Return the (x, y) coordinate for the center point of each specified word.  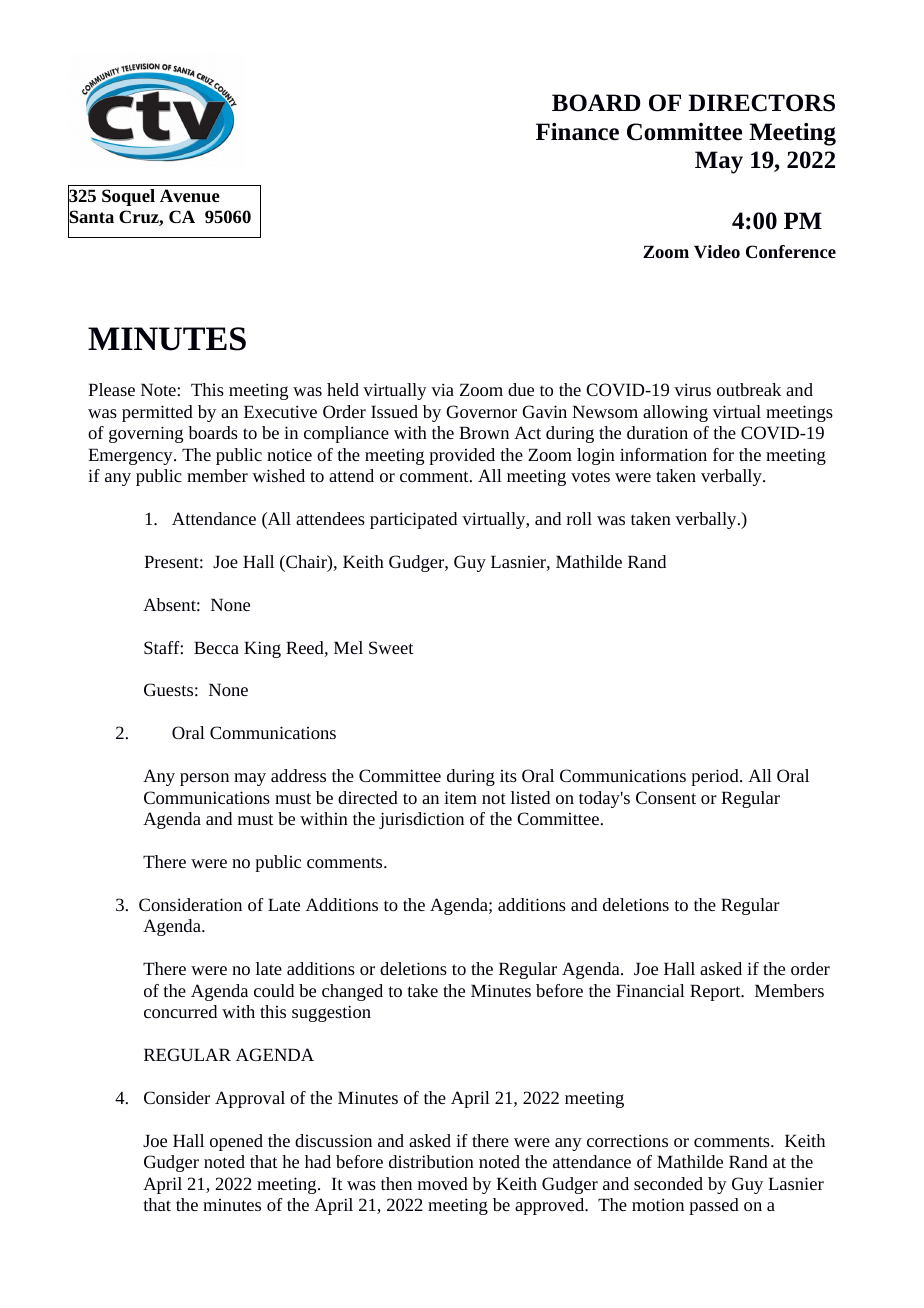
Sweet (391, 647)
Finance (577, 131)
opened (236, 1142)
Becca (216, 647)
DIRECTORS (761, 103)
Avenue (190, 196)
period (716, 777)
